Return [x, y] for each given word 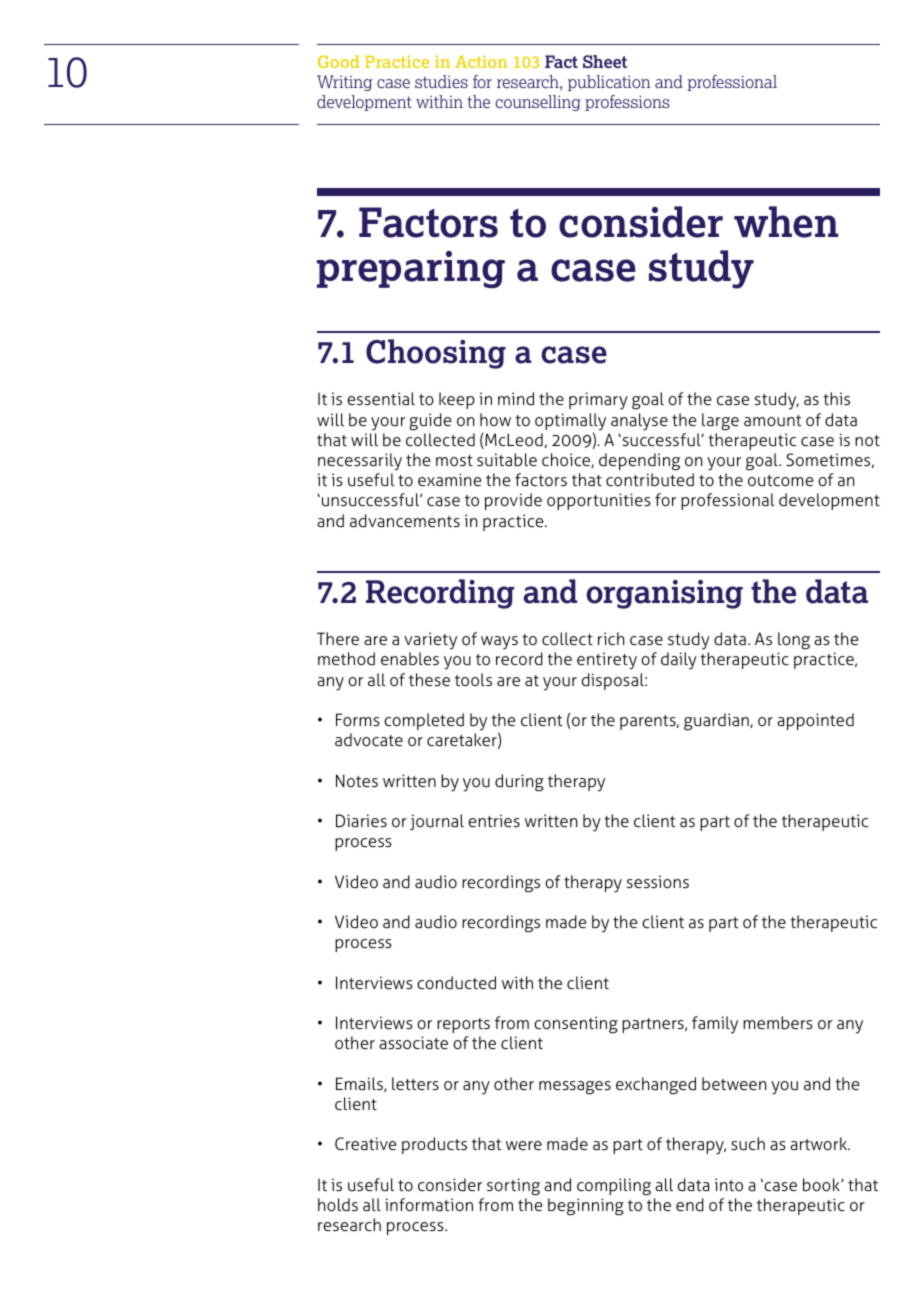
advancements [405, 520]
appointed [815, 721]
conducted [456, 982]
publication [609, 83]
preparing [411, 270]
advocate [369, 739]
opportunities [599, 501]
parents [649, 722]
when [786, 222]
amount [772, 420]
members [778, 1022]
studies [441, 81]
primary [598, 401]
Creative [365, 1143]
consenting [576, 1025]
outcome [780, 480]
